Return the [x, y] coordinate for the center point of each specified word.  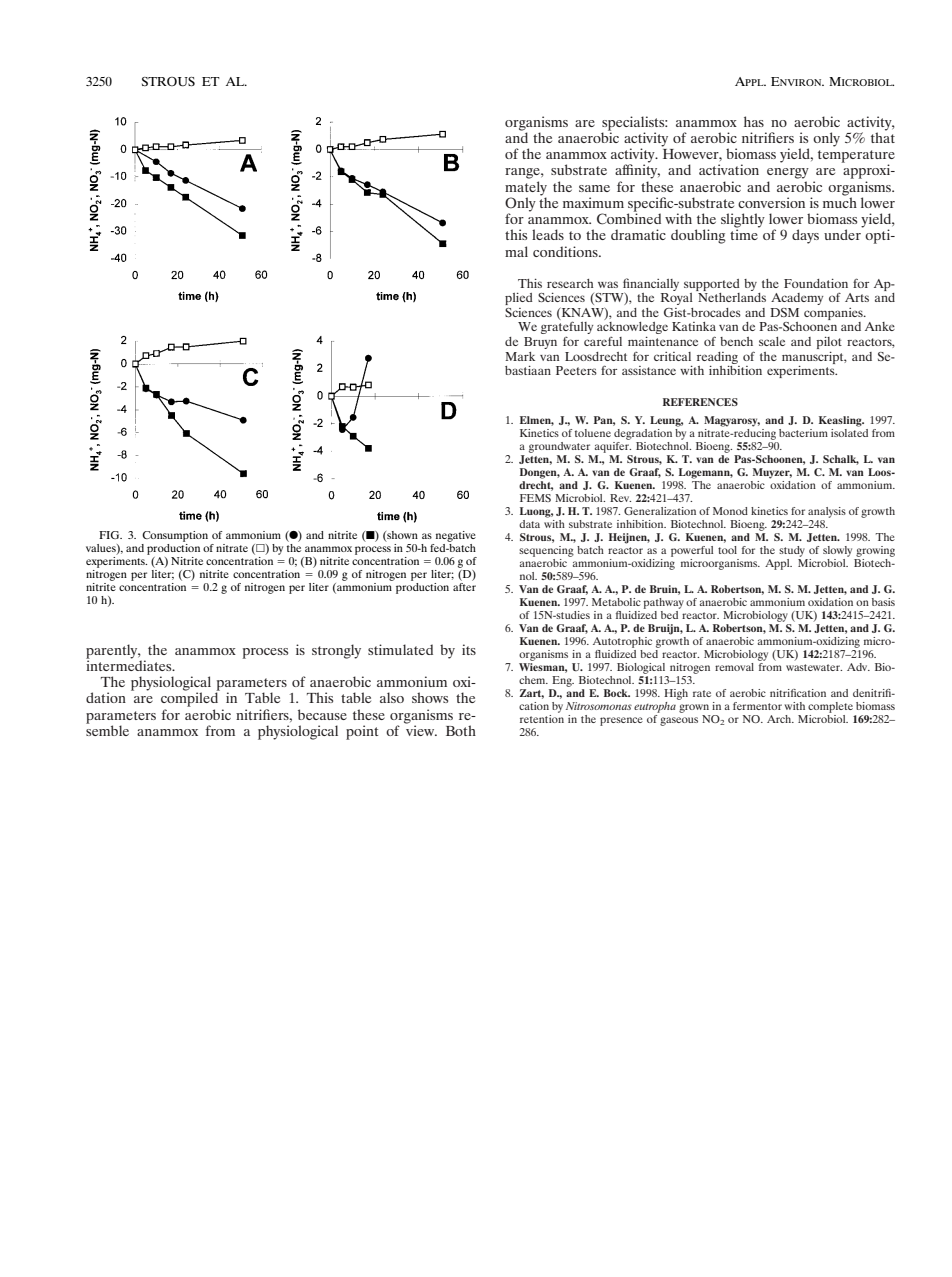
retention [542, 717]
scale [772, 341]
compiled [190, 698]
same [594, 188]
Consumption [174, 538]
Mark [520, 356]
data [529, 524]
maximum [593, 202]
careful [603, 341]
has [754, 121]
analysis [827, 512]
